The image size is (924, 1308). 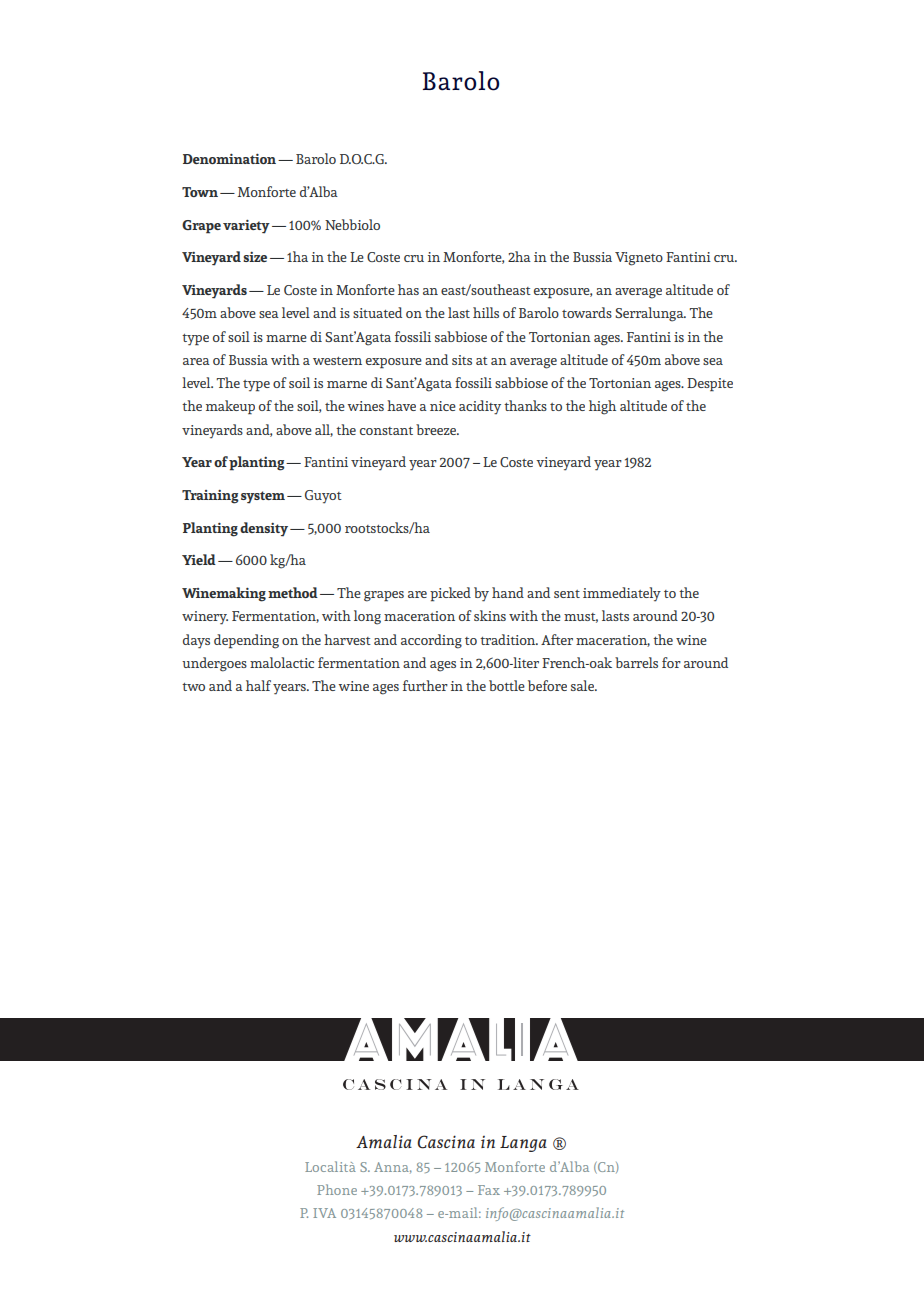 I want to click on IVA, so click(x=324, y=1213).
